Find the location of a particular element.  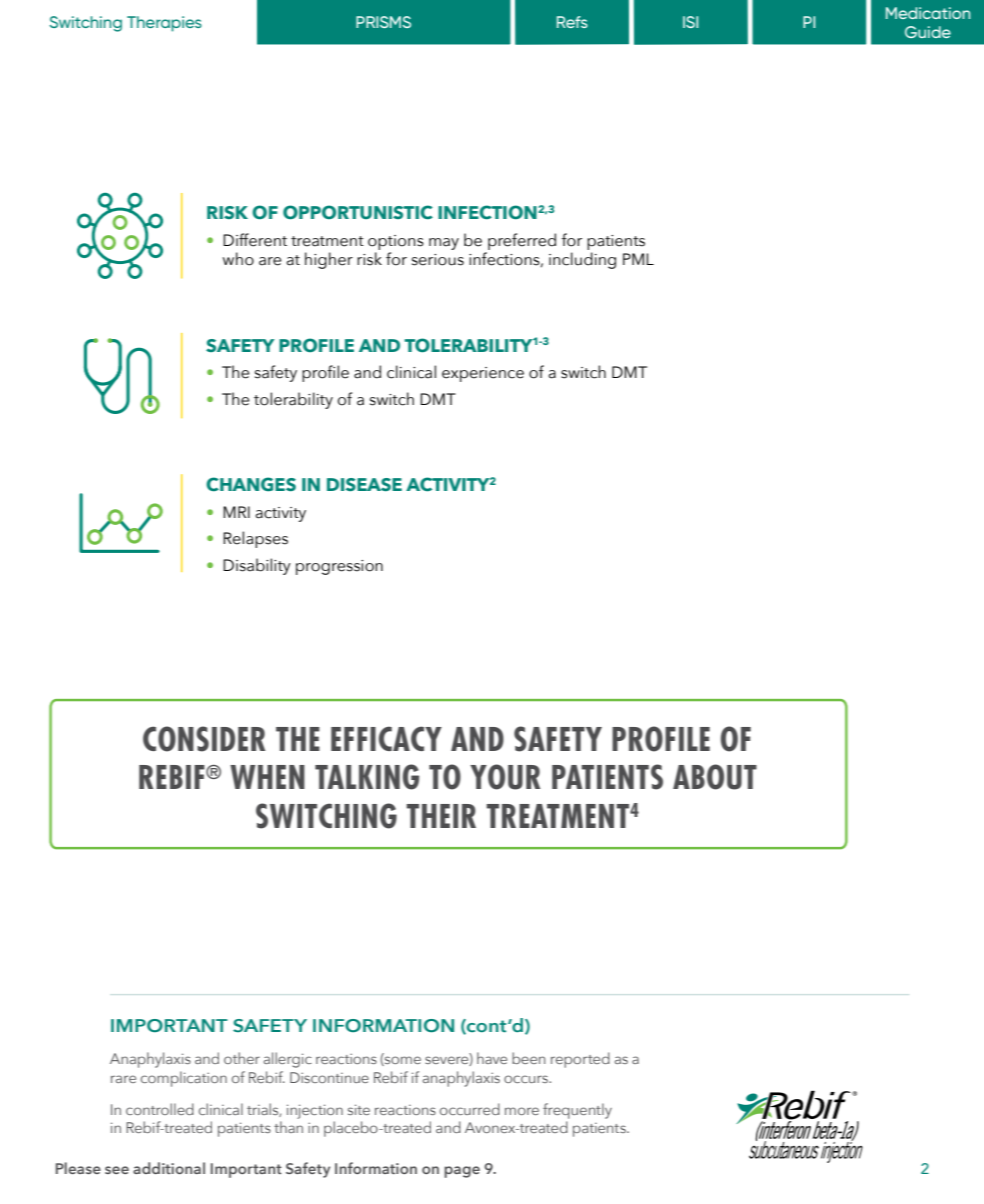

THEIR is located at coordinates (441, 816).
